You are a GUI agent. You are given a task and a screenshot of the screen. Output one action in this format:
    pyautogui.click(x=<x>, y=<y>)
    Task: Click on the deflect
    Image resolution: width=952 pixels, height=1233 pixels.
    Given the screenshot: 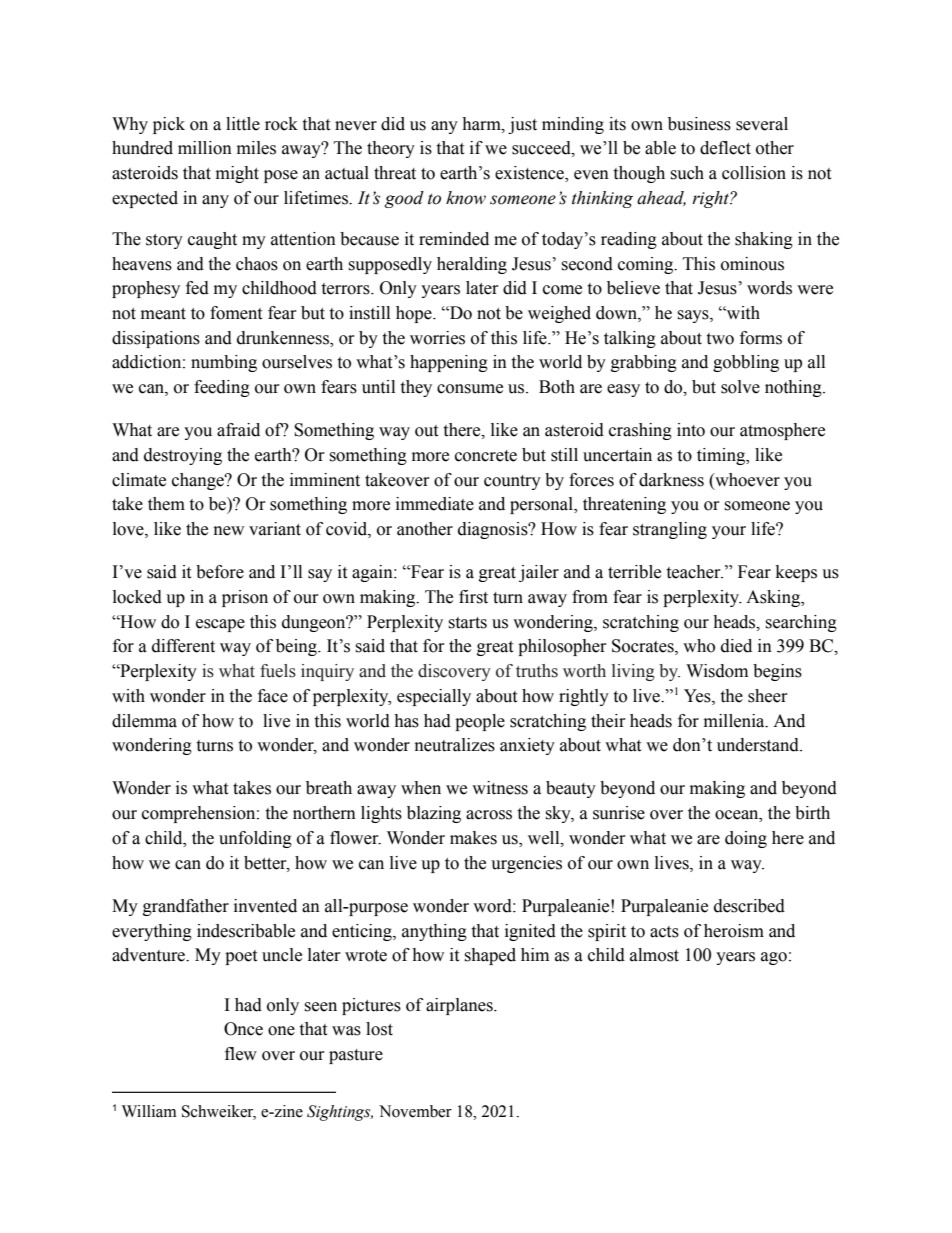 What is the action you would take?
    pyautogui.click(x=725, y=148)
